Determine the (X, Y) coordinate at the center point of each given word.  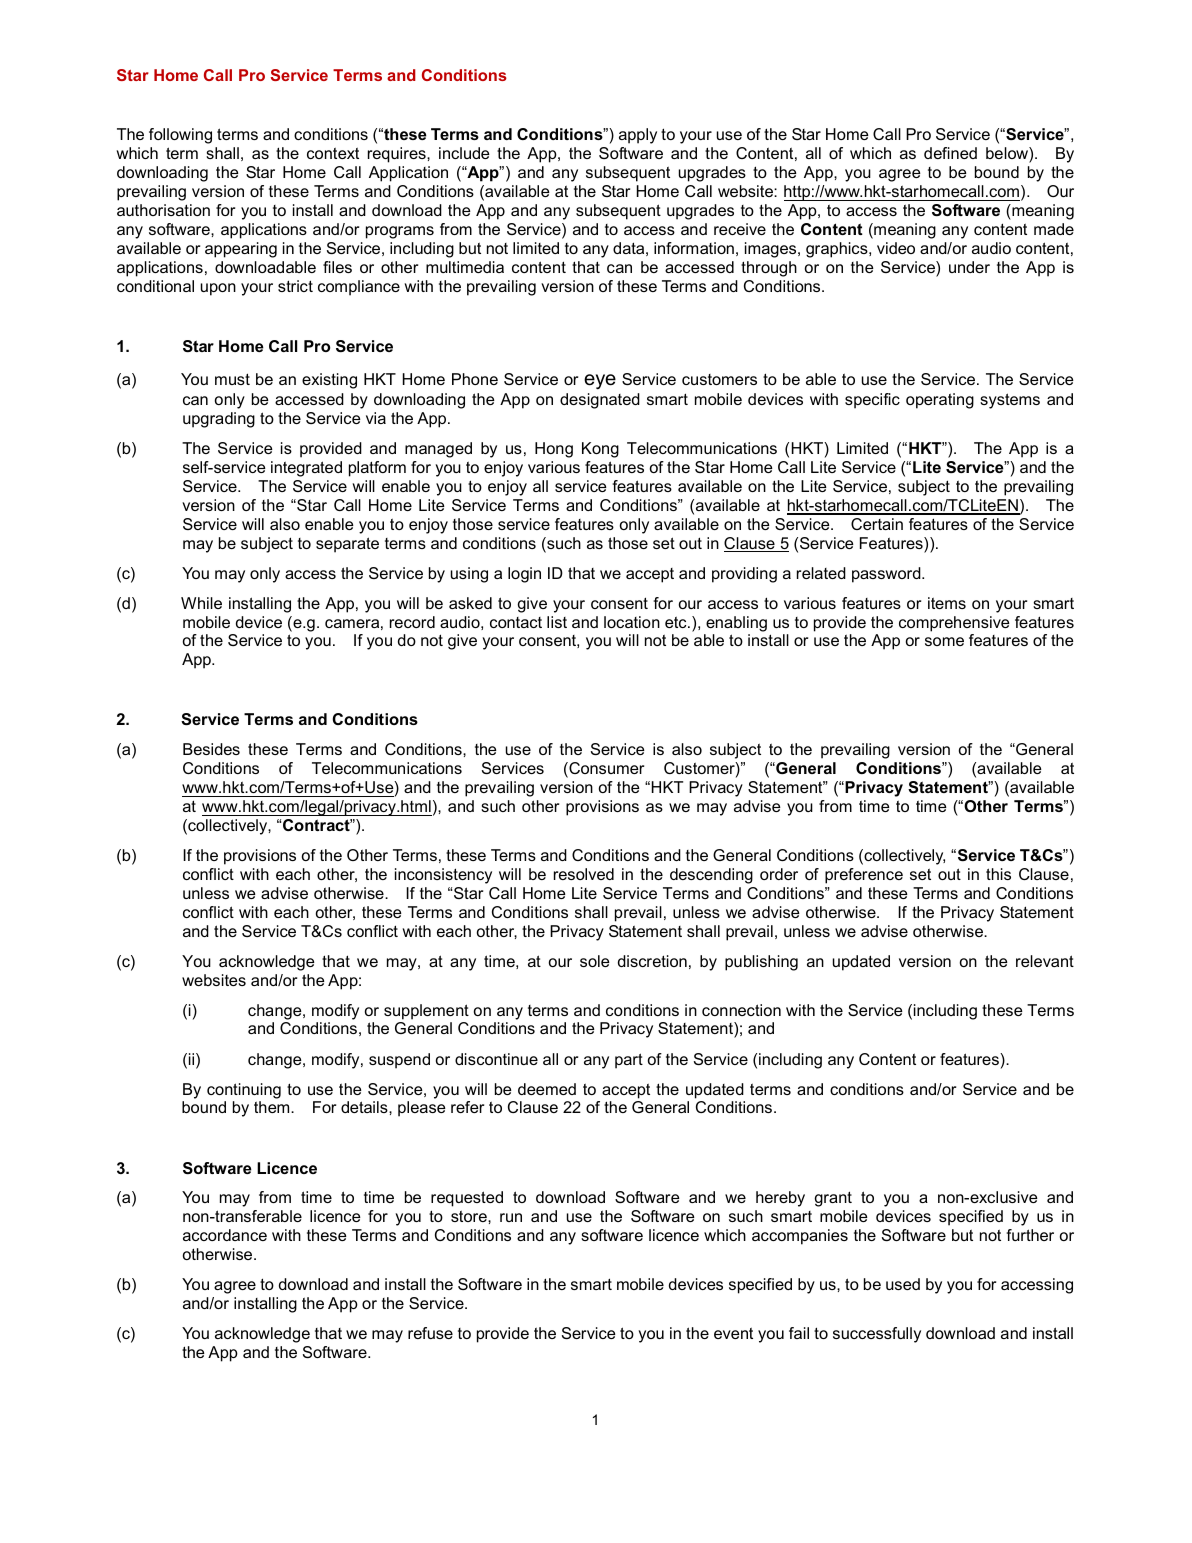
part (629, 1061)
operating (940, 401)
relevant (1045, 961)
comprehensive (954, 624)
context (333, 153)
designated (600, 401)
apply (638, 136)
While (201, 603)
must (232, 379)
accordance (225, 1235)
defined (950, 153)
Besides (211, 749)
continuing (244, 1091)
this (998, 874)
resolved (584, 874)
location (632, 622)
